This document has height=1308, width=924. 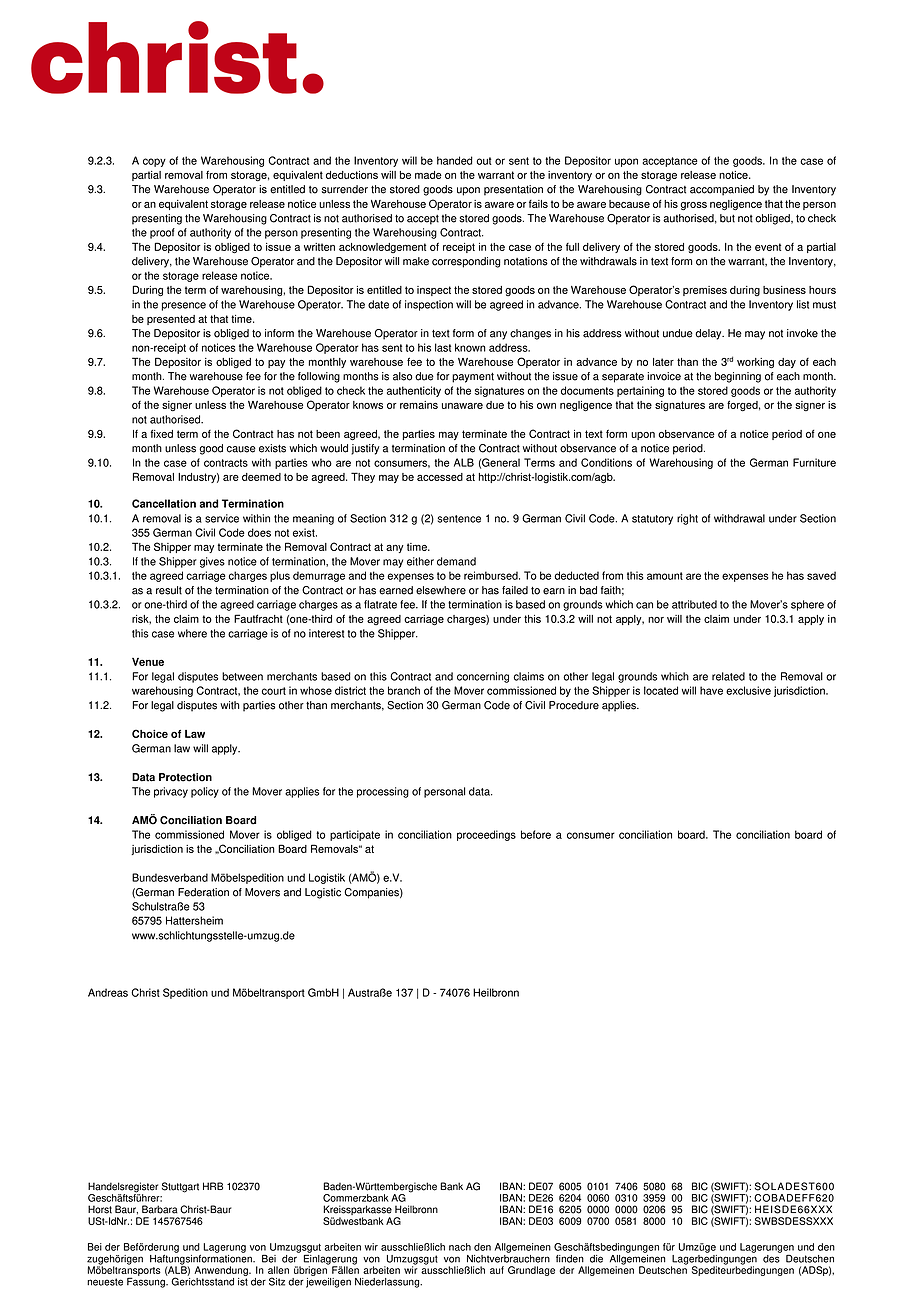 What do you see at coordinates (483, 677) in the document?
I see `concerning` at bounding box center [483, 677].
